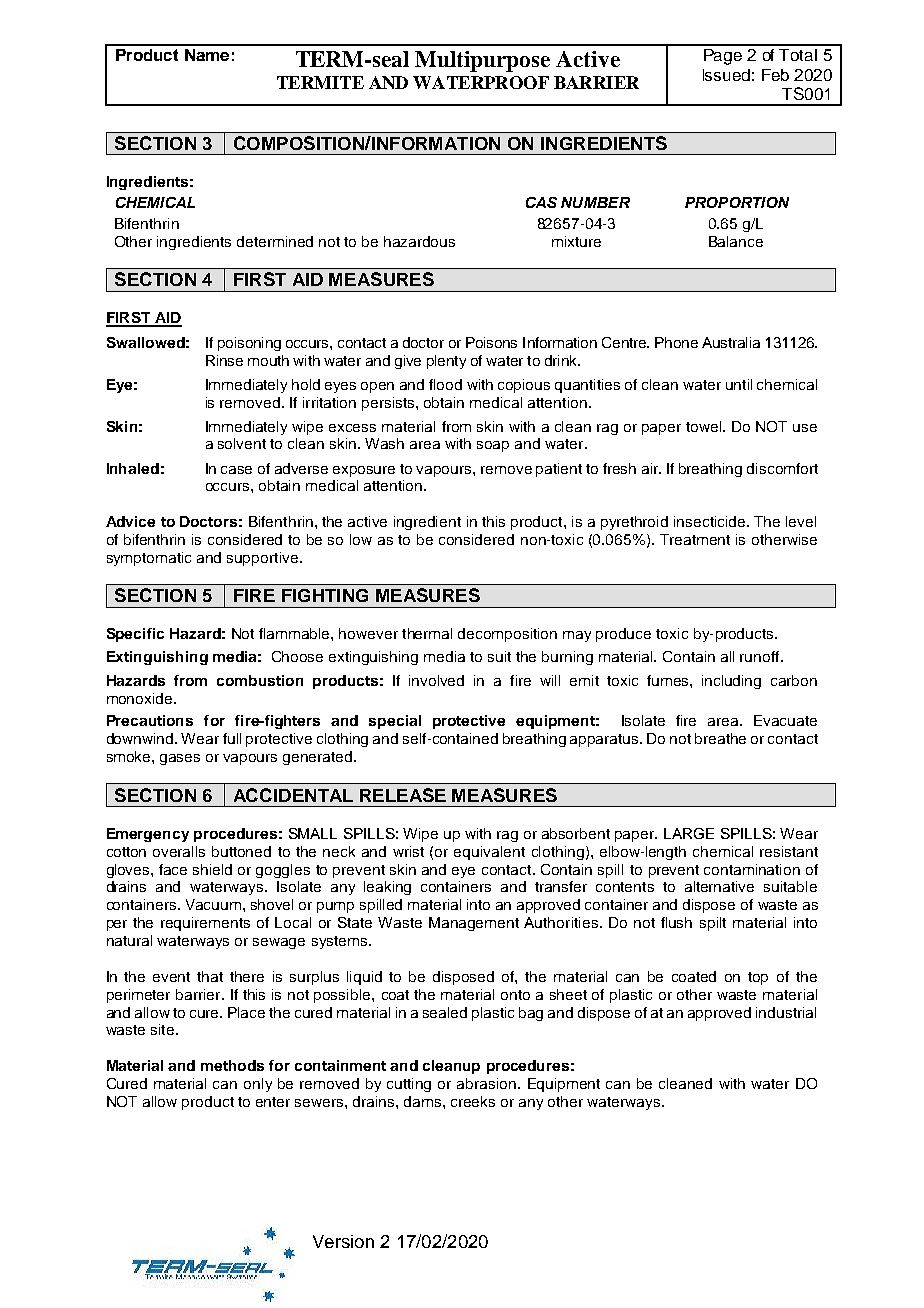 This screenshot has height=1308, width=924. What do you see at coordinates (273, 1102) in the screenshot?
I see `enter` at bounding box center [273, 1102].
